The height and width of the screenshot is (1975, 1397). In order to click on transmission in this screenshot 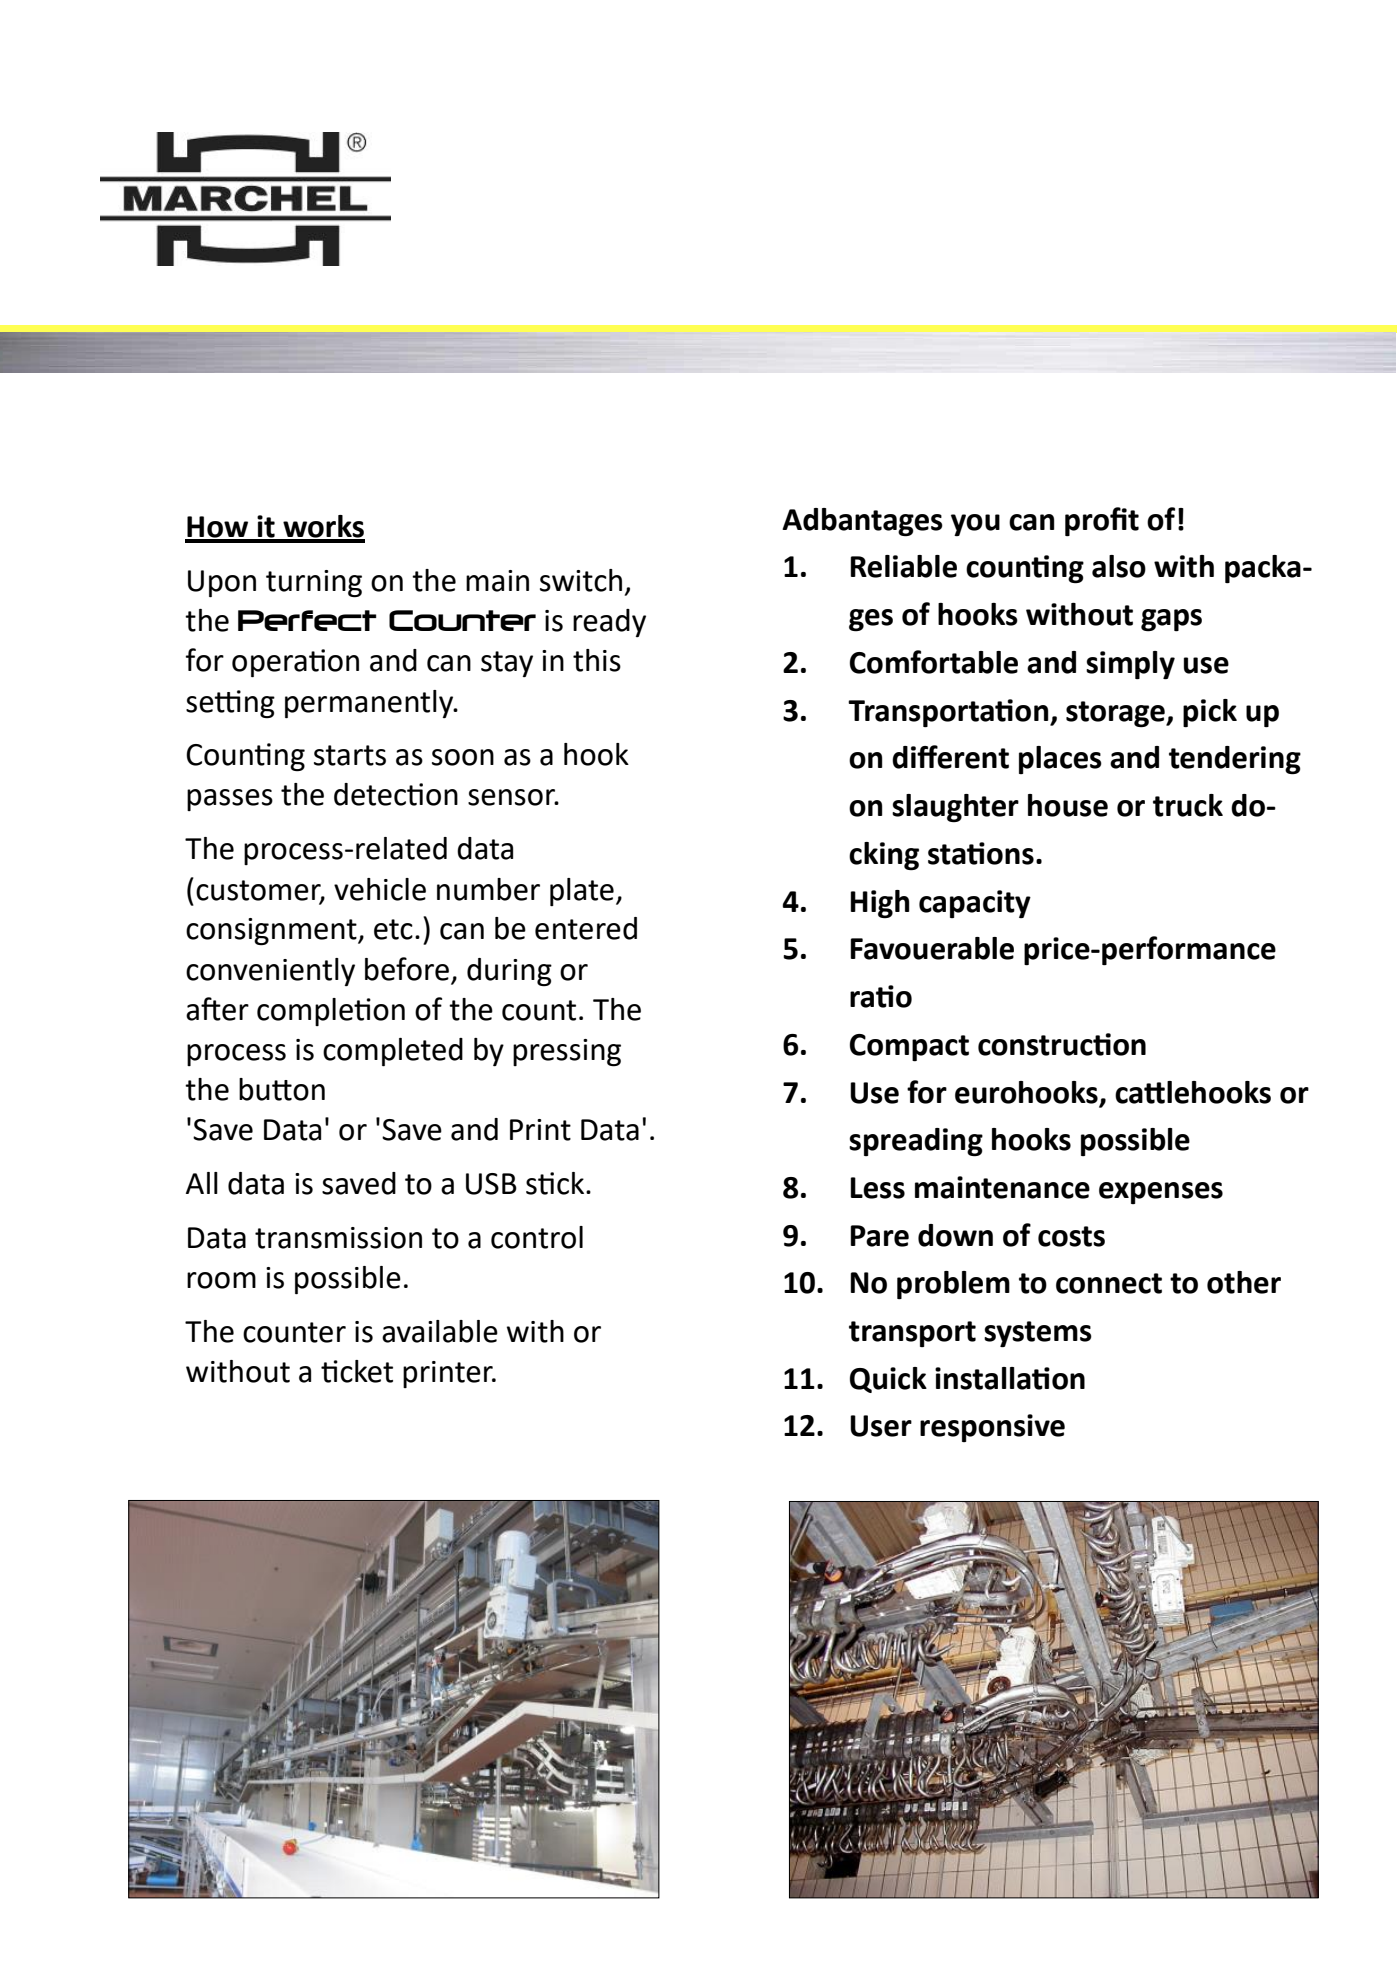, I will do `click(338, 1238)`.
